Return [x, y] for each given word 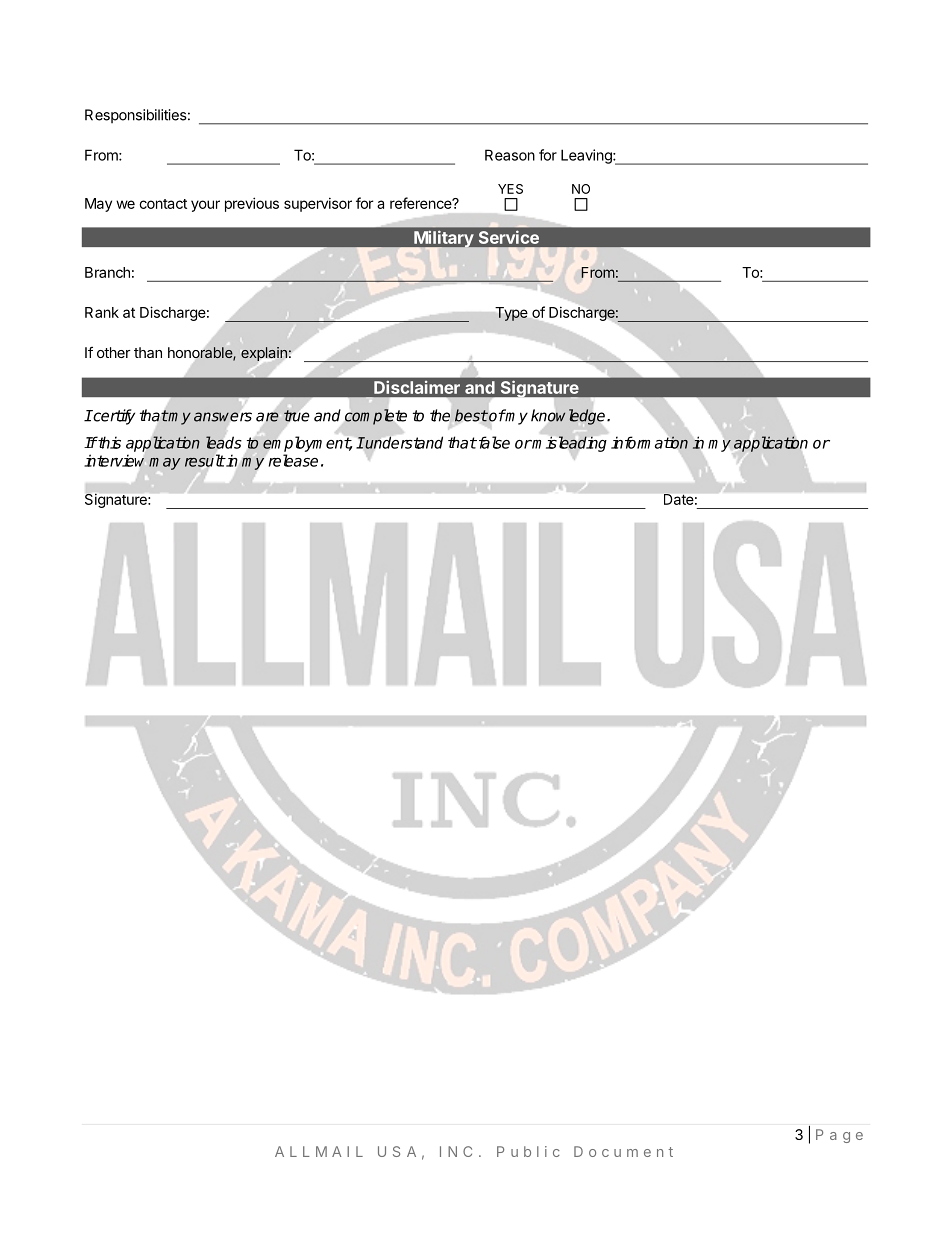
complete [376, 417]
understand [403, 442]
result [205, 460]
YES [510, 189]
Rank [102, 312]
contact [163, 204]
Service [509, 237]
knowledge [569, 417]
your [205, 206]
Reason [510, 155]
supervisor [318, 204]
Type [511, 314]
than [148, 352]
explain [264, 354]
